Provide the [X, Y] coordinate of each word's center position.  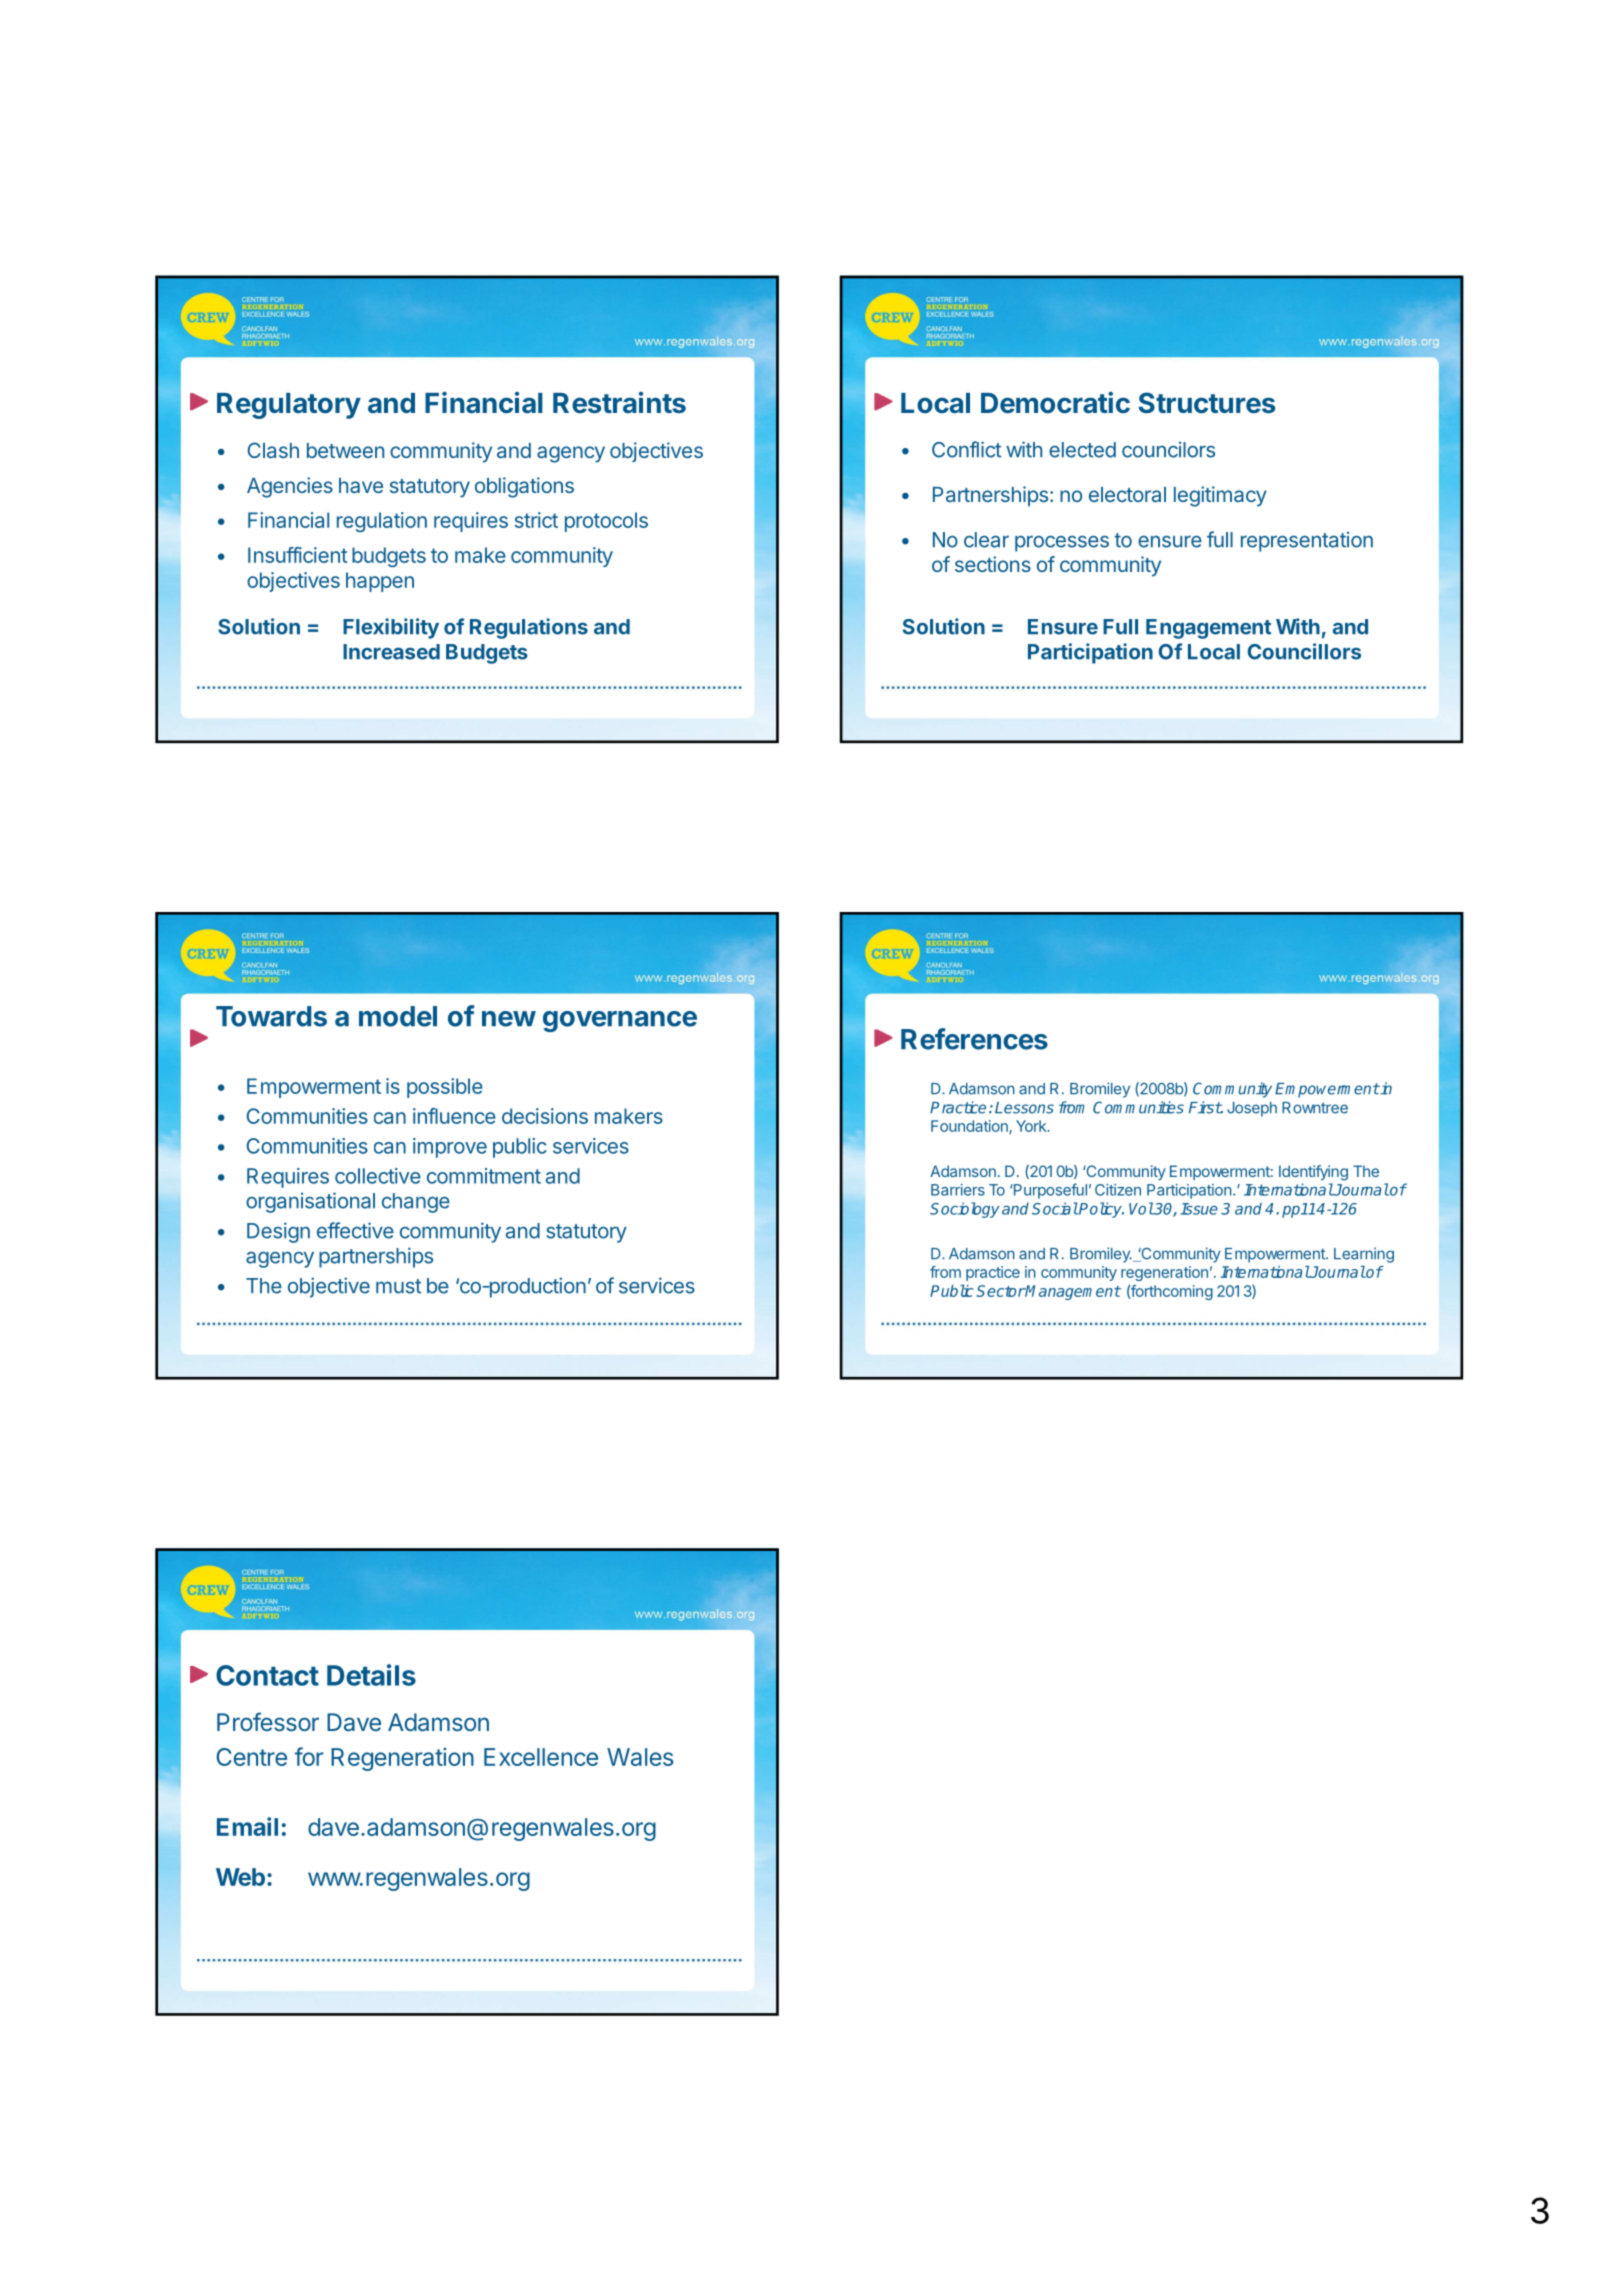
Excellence [541, 1757]
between [345, 450]
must [398, 1286]
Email [247, 1826]
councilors [1168, 449]
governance [620, 1021]
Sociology [965, 1210]
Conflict [966, 449]
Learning [1364, 1255]
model [398, 1016]
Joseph [1252, 1109]
